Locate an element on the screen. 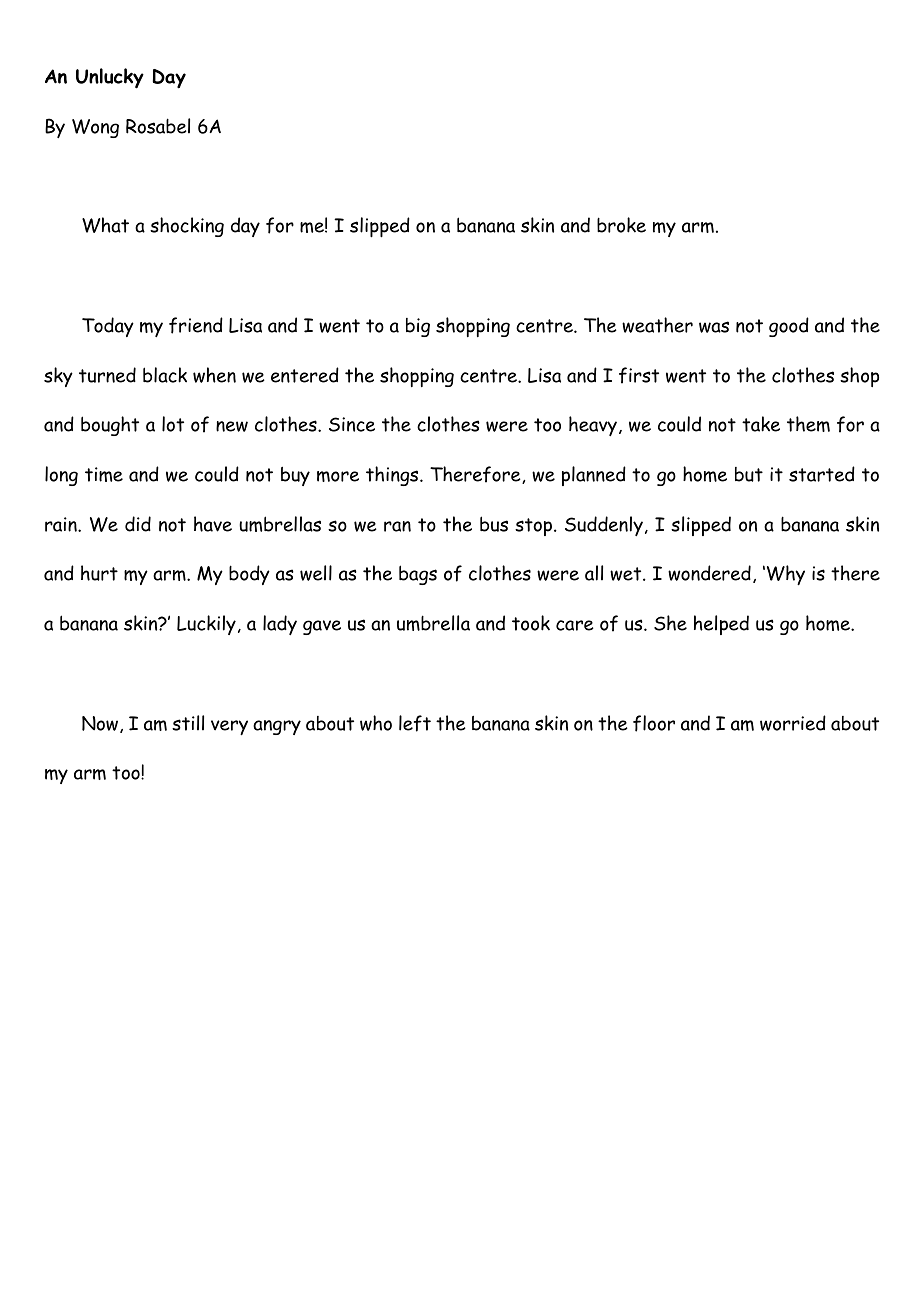  Unlucky is located at coordinates (110, 78).
